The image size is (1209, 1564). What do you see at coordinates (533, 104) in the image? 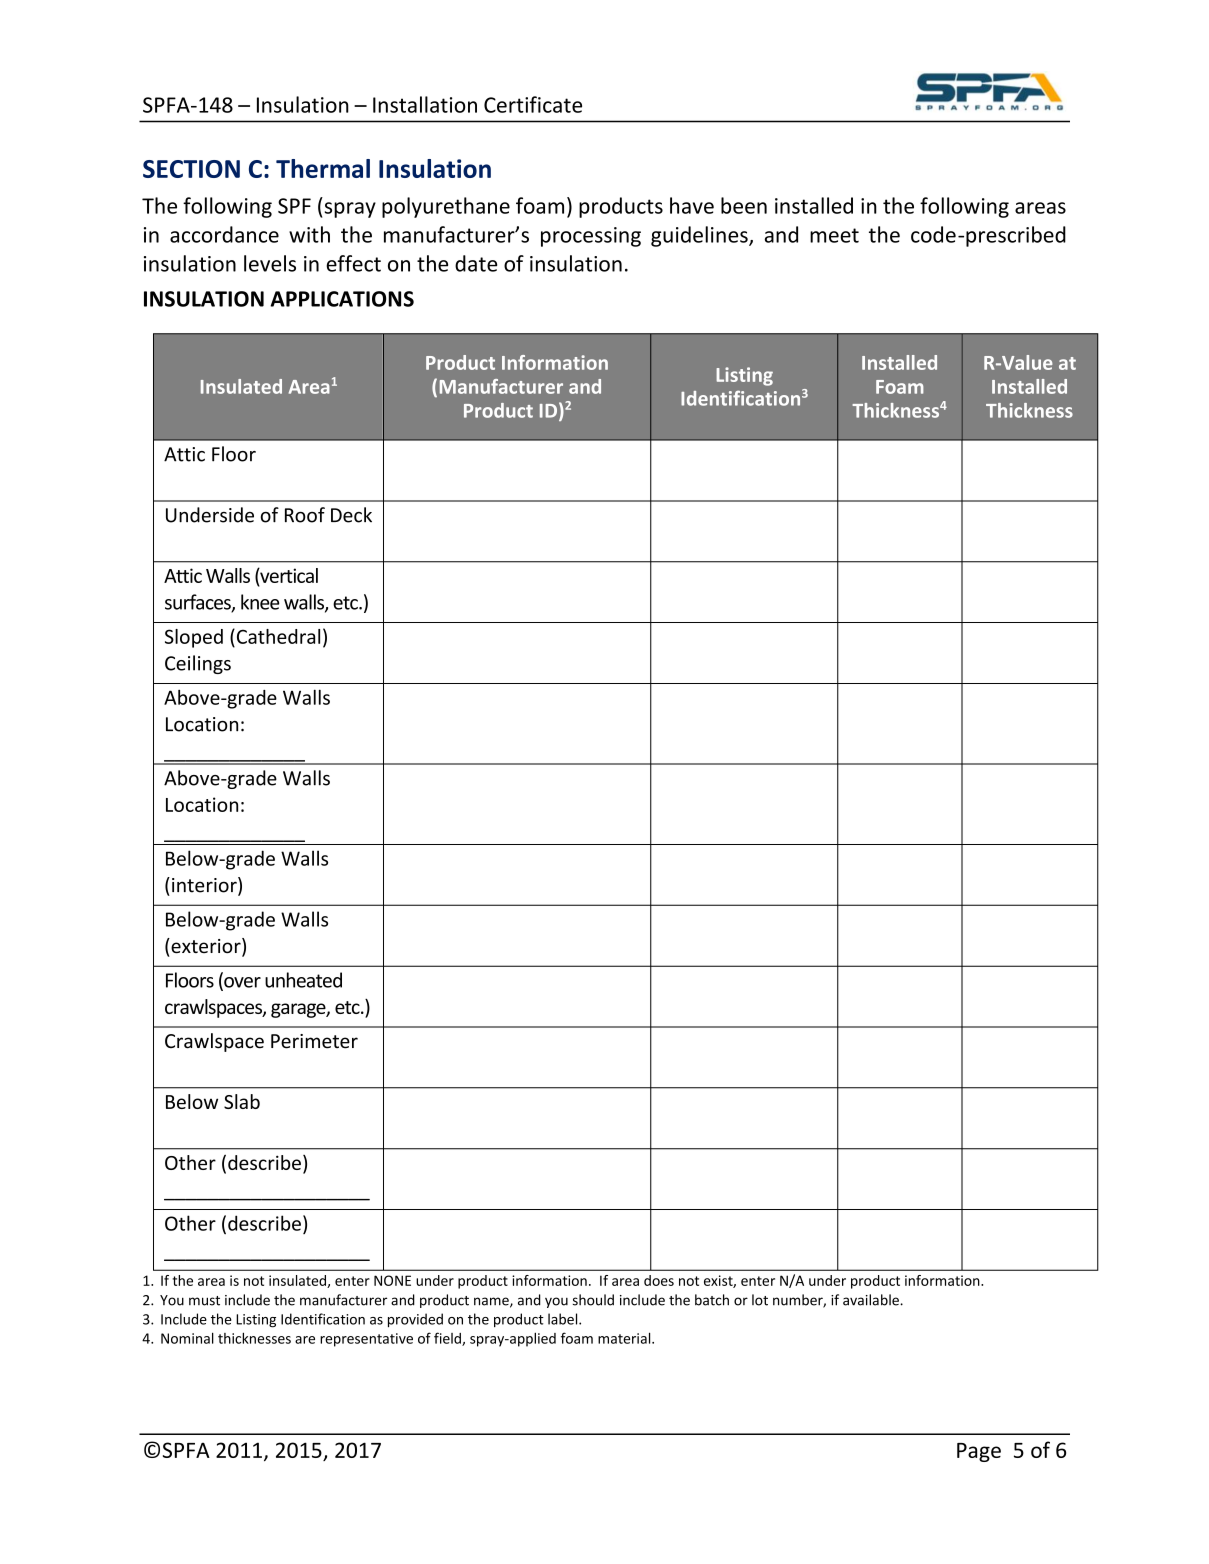
I see `Certificate` at bounding box center [533, 104].
